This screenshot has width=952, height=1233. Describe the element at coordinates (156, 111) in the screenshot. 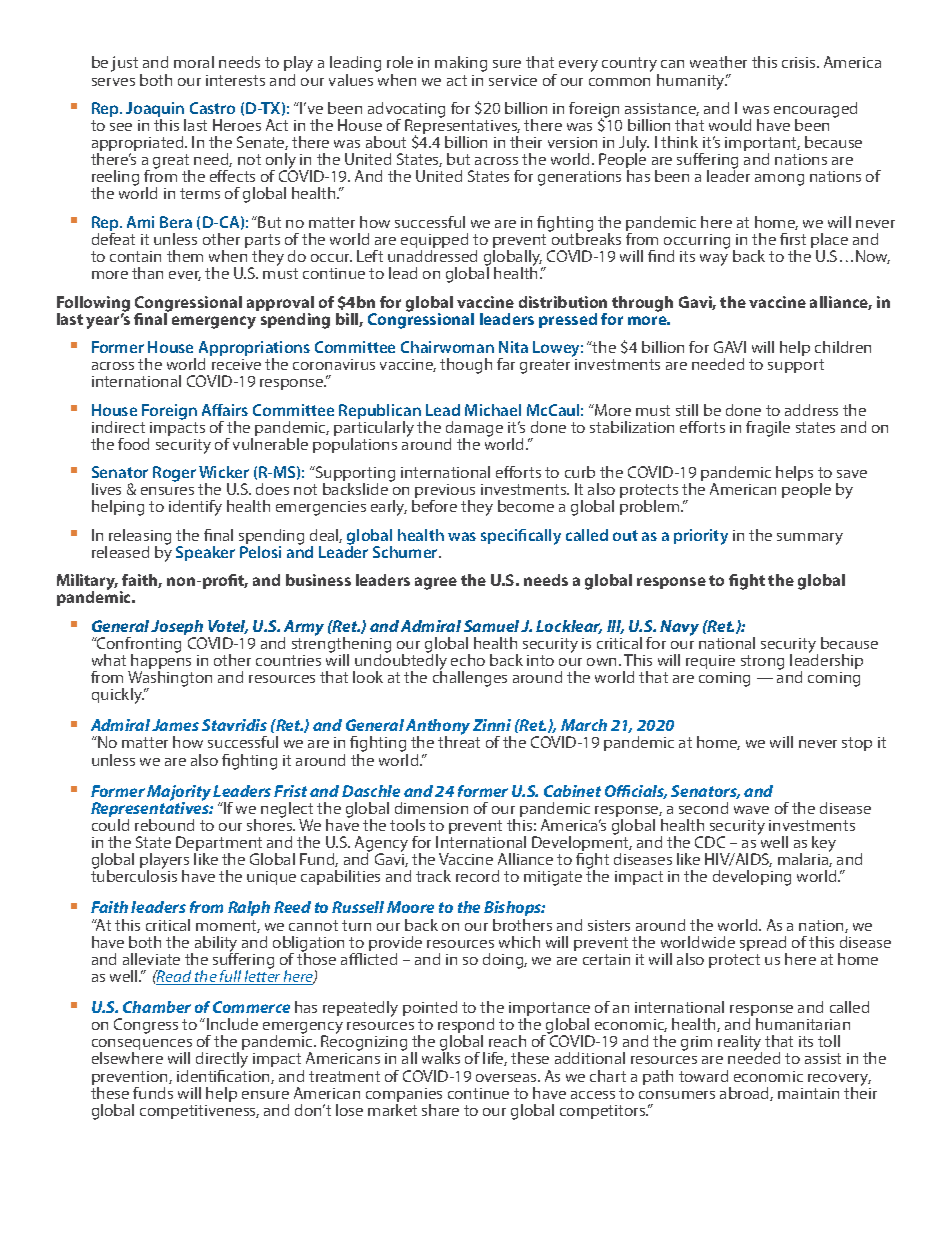

I see `Joaquin` at that location.
